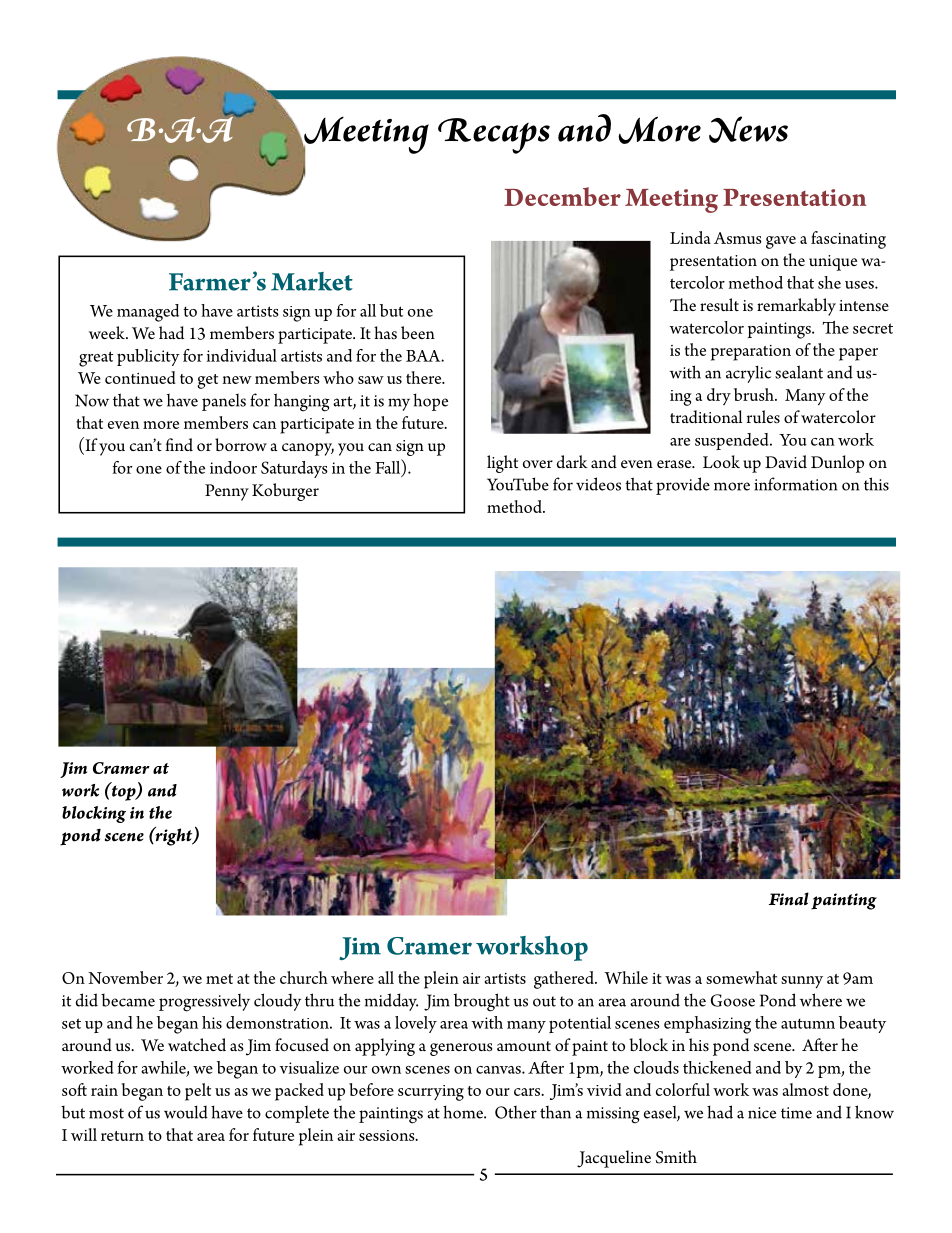 This page has width=952, height=1233. Describe the element at coordinates (123, 792) in the page. I see `top` at that location.
